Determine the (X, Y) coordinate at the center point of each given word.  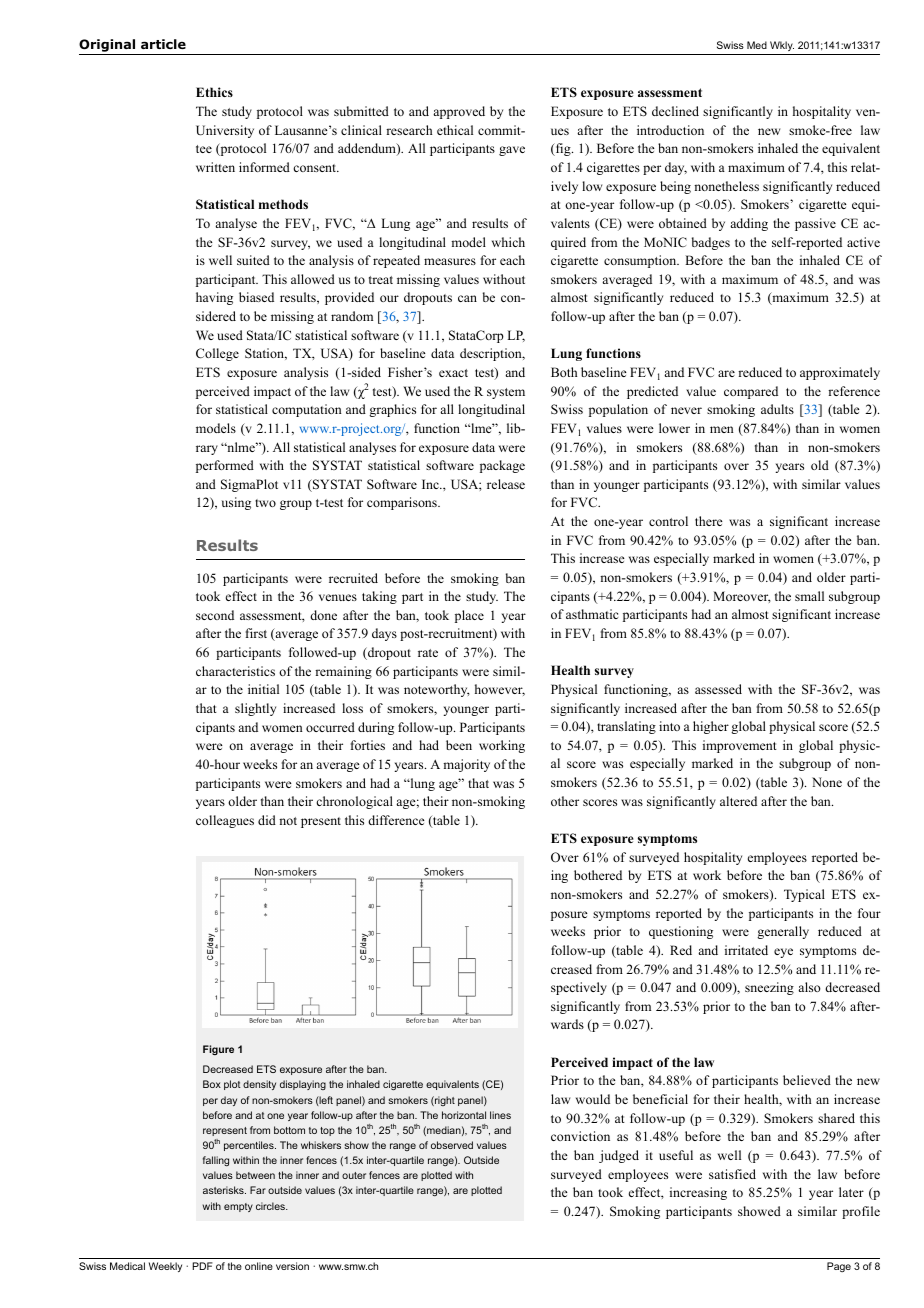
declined (675, 111)
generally (783, 932)
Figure (218, 1050)
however (500, 690)
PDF (202, 1266)
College (217, 354)
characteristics (235, 671)
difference (396, 820)
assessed (718, 689)
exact (453, 373)
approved (459, 112)
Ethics (214, 92)
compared (751, 392)
